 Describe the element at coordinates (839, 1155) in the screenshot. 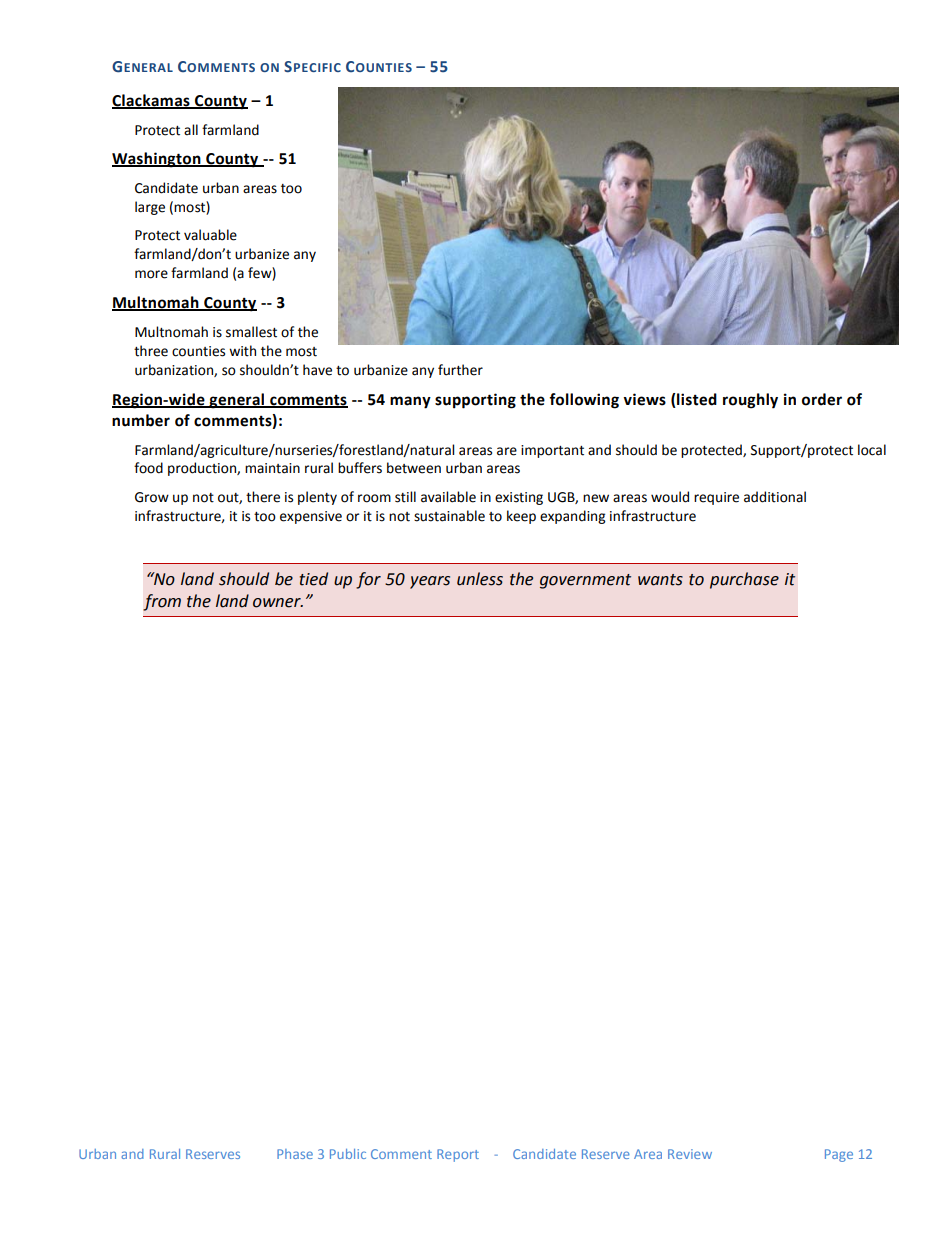

I see `Page` at that location.
